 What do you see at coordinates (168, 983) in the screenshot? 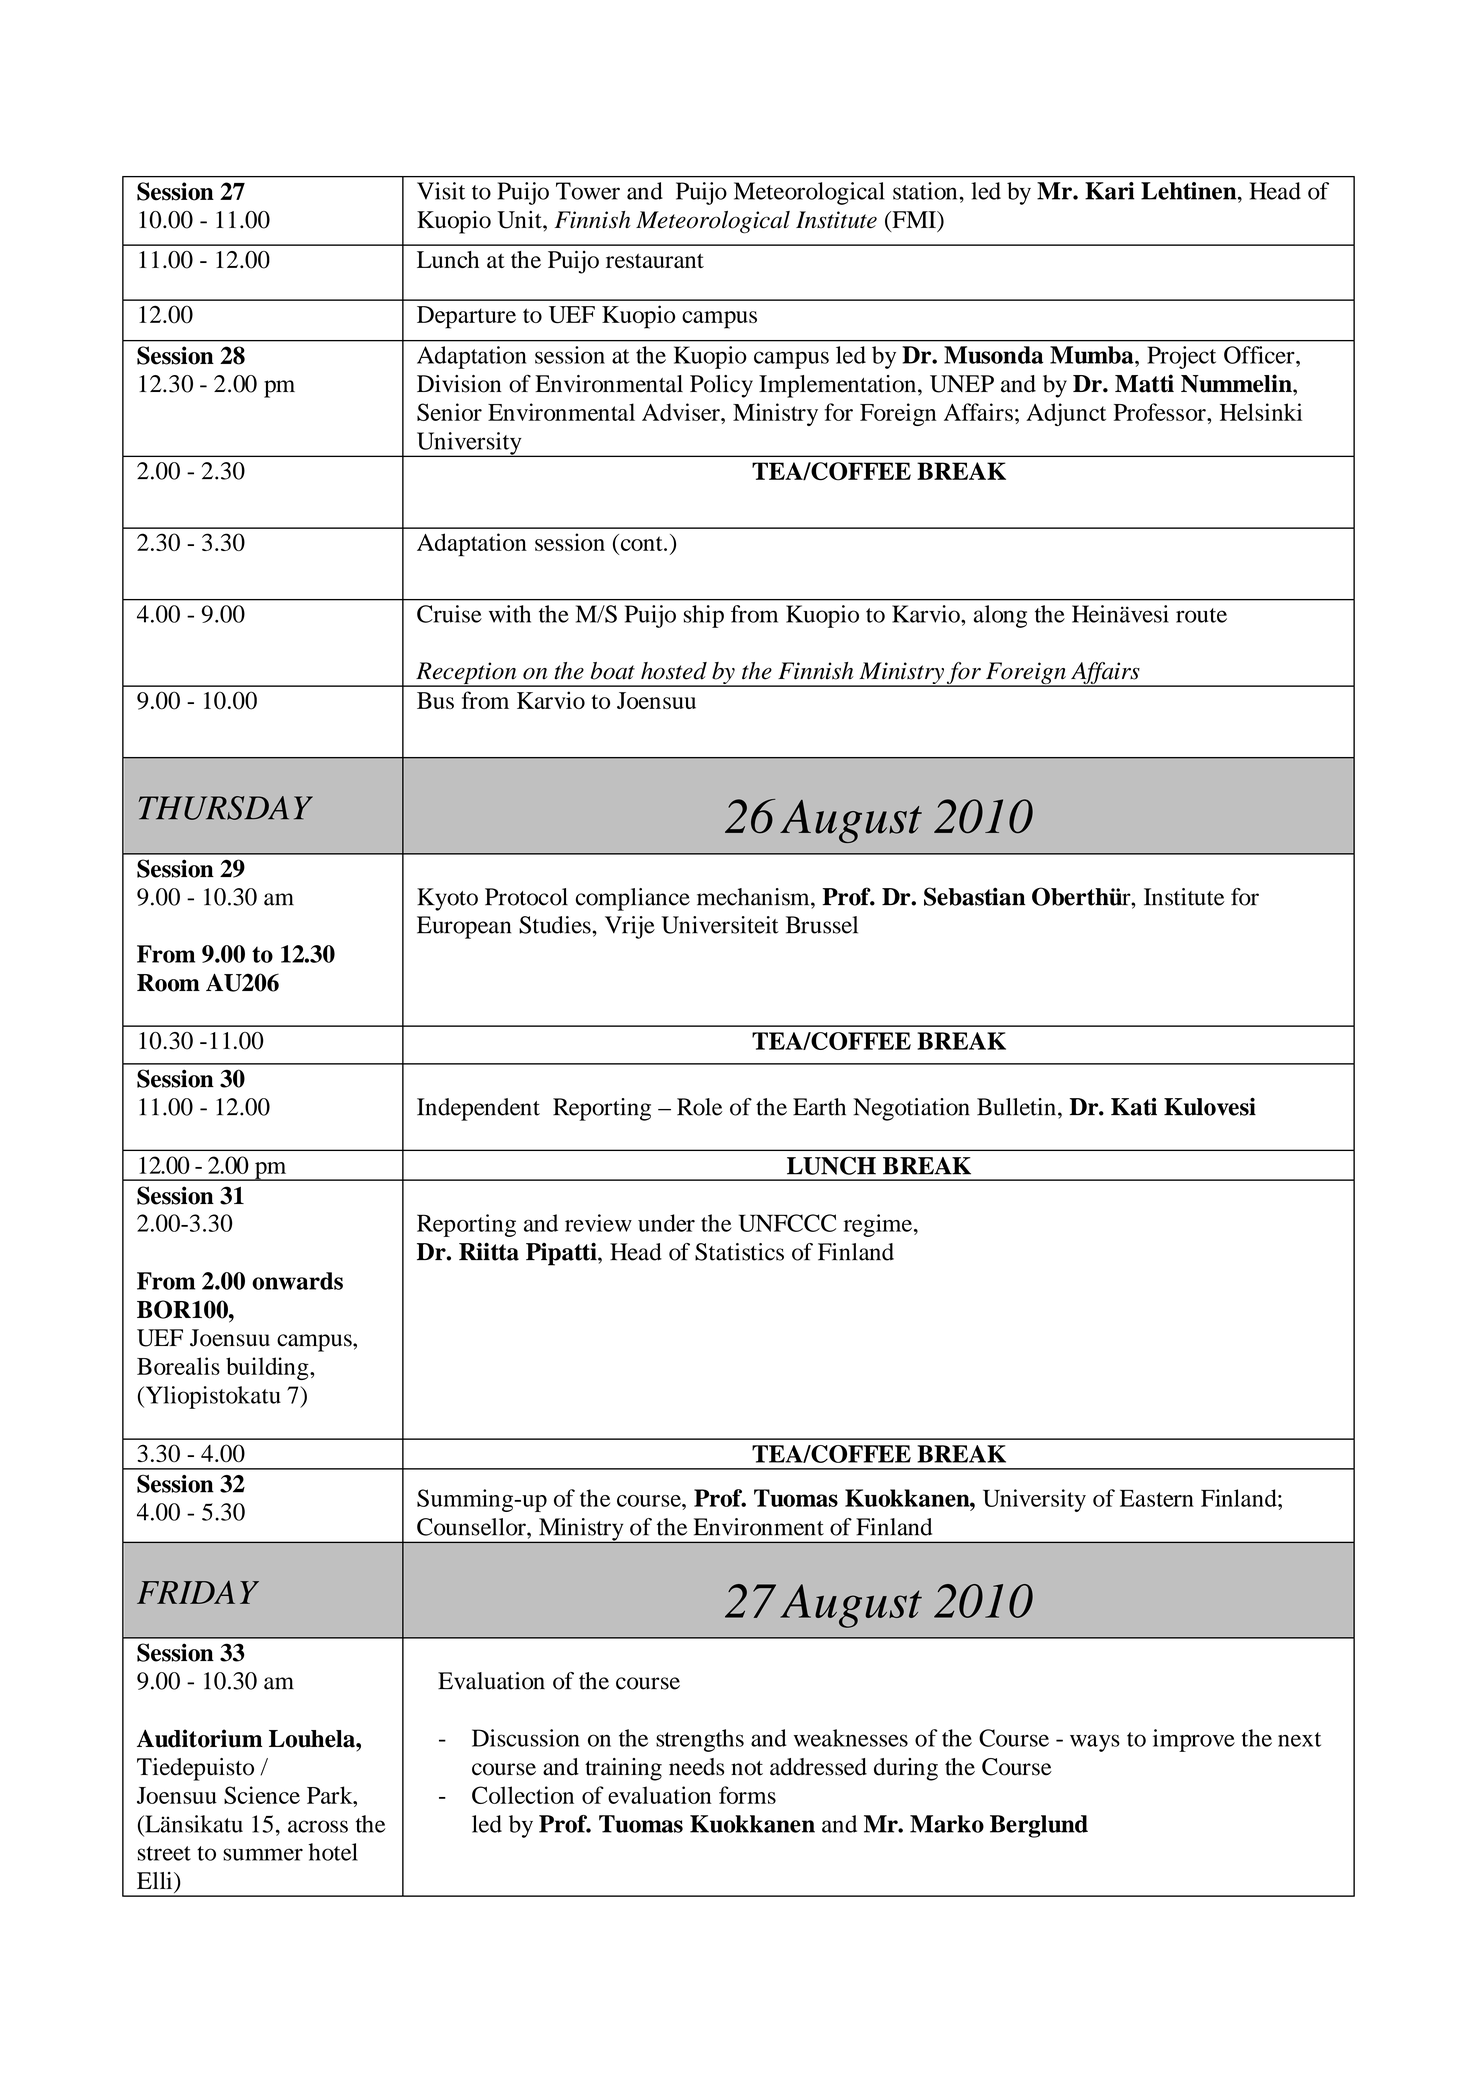
I see `Room` at bounding box center [168, 983].
